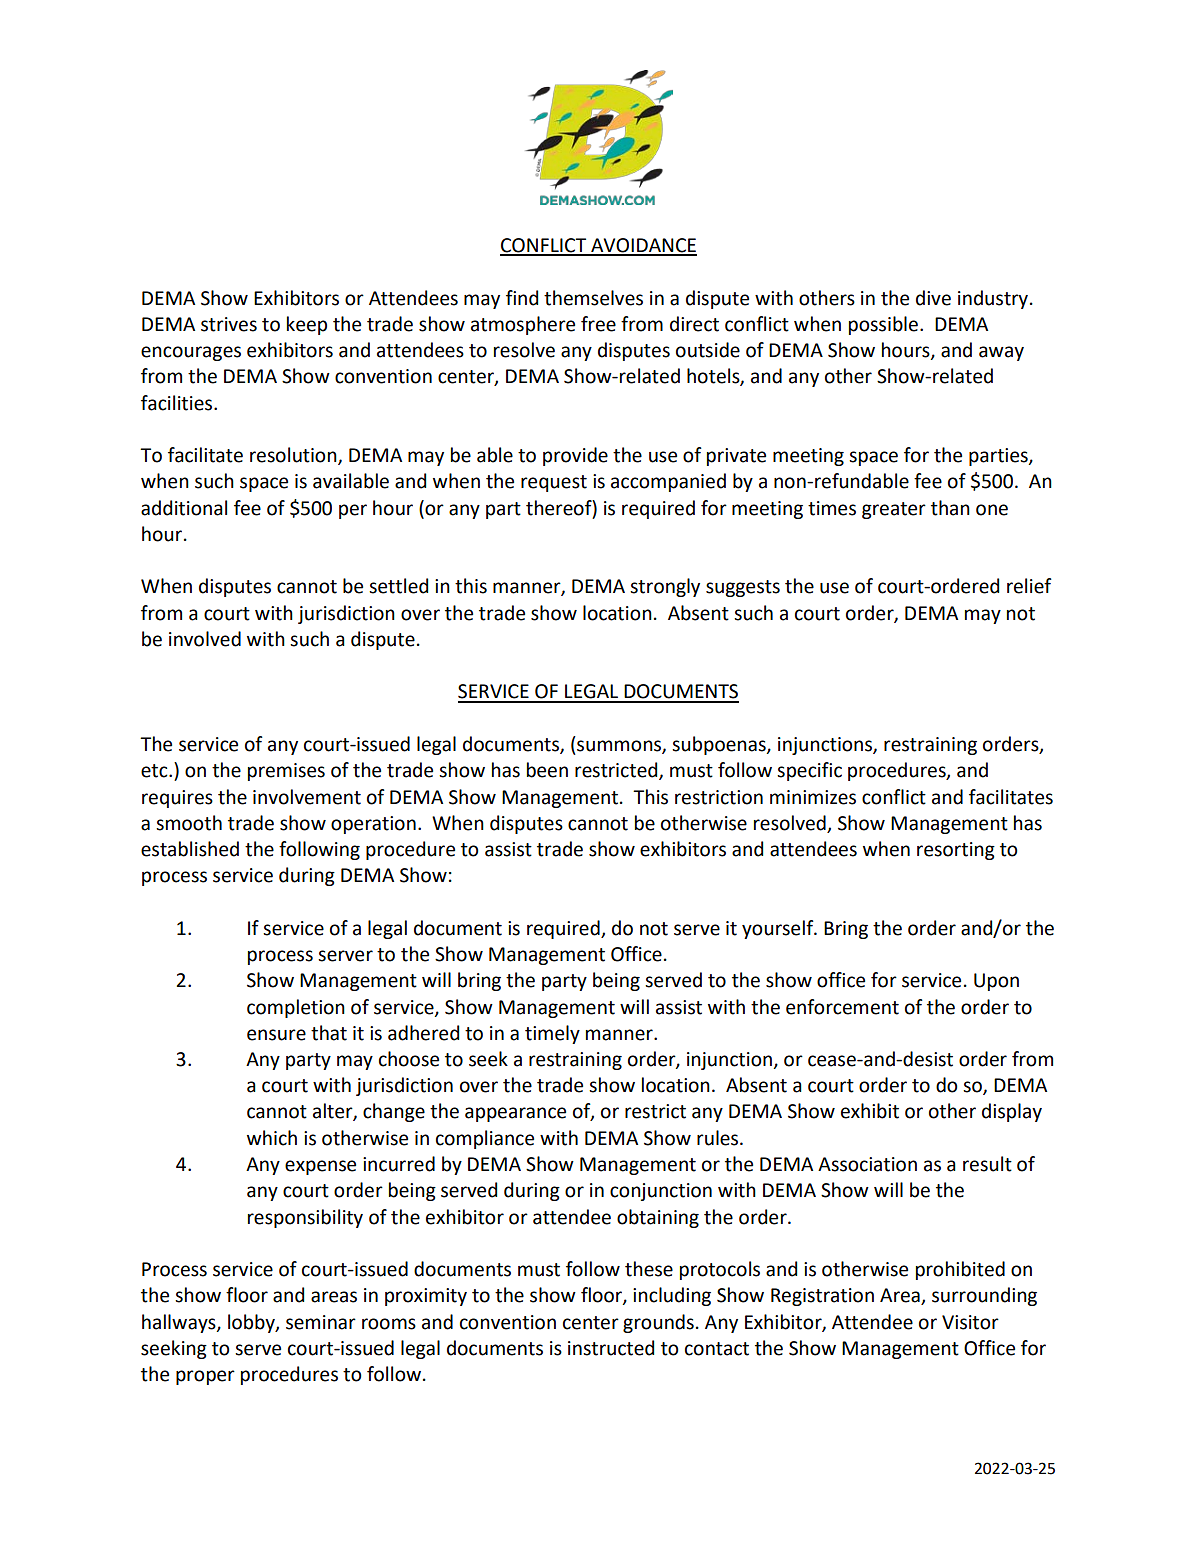 This document has height=1549, width=1197. What do you see at coordinates (321, 1322) in the document?
I see `seminar` at bounding box center [321, 1322].
